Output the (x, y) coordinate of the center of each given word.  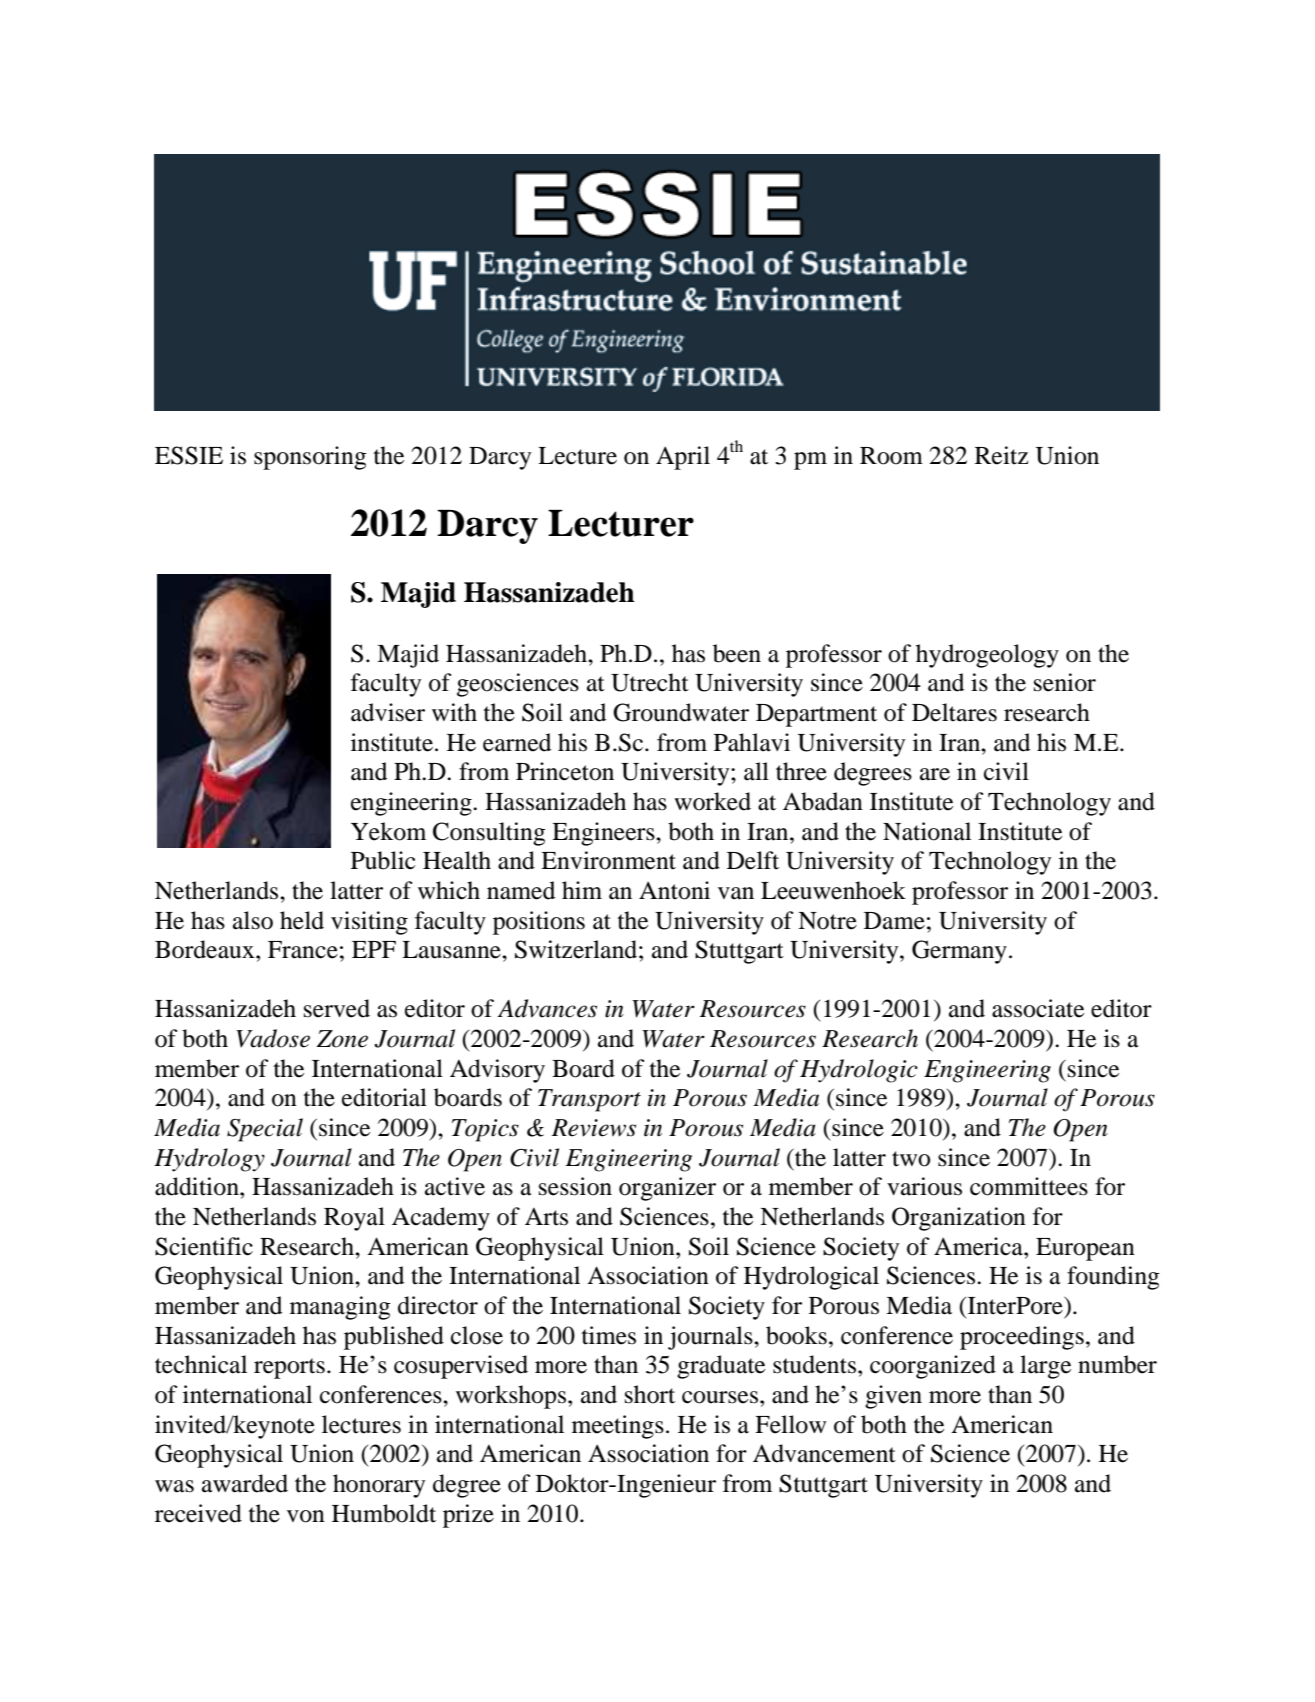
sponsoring (310, 458)
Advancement (824, 1453)
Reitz (1001, 455)
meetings (618, 1427)
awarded (245, 1483)
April (683, 458)
